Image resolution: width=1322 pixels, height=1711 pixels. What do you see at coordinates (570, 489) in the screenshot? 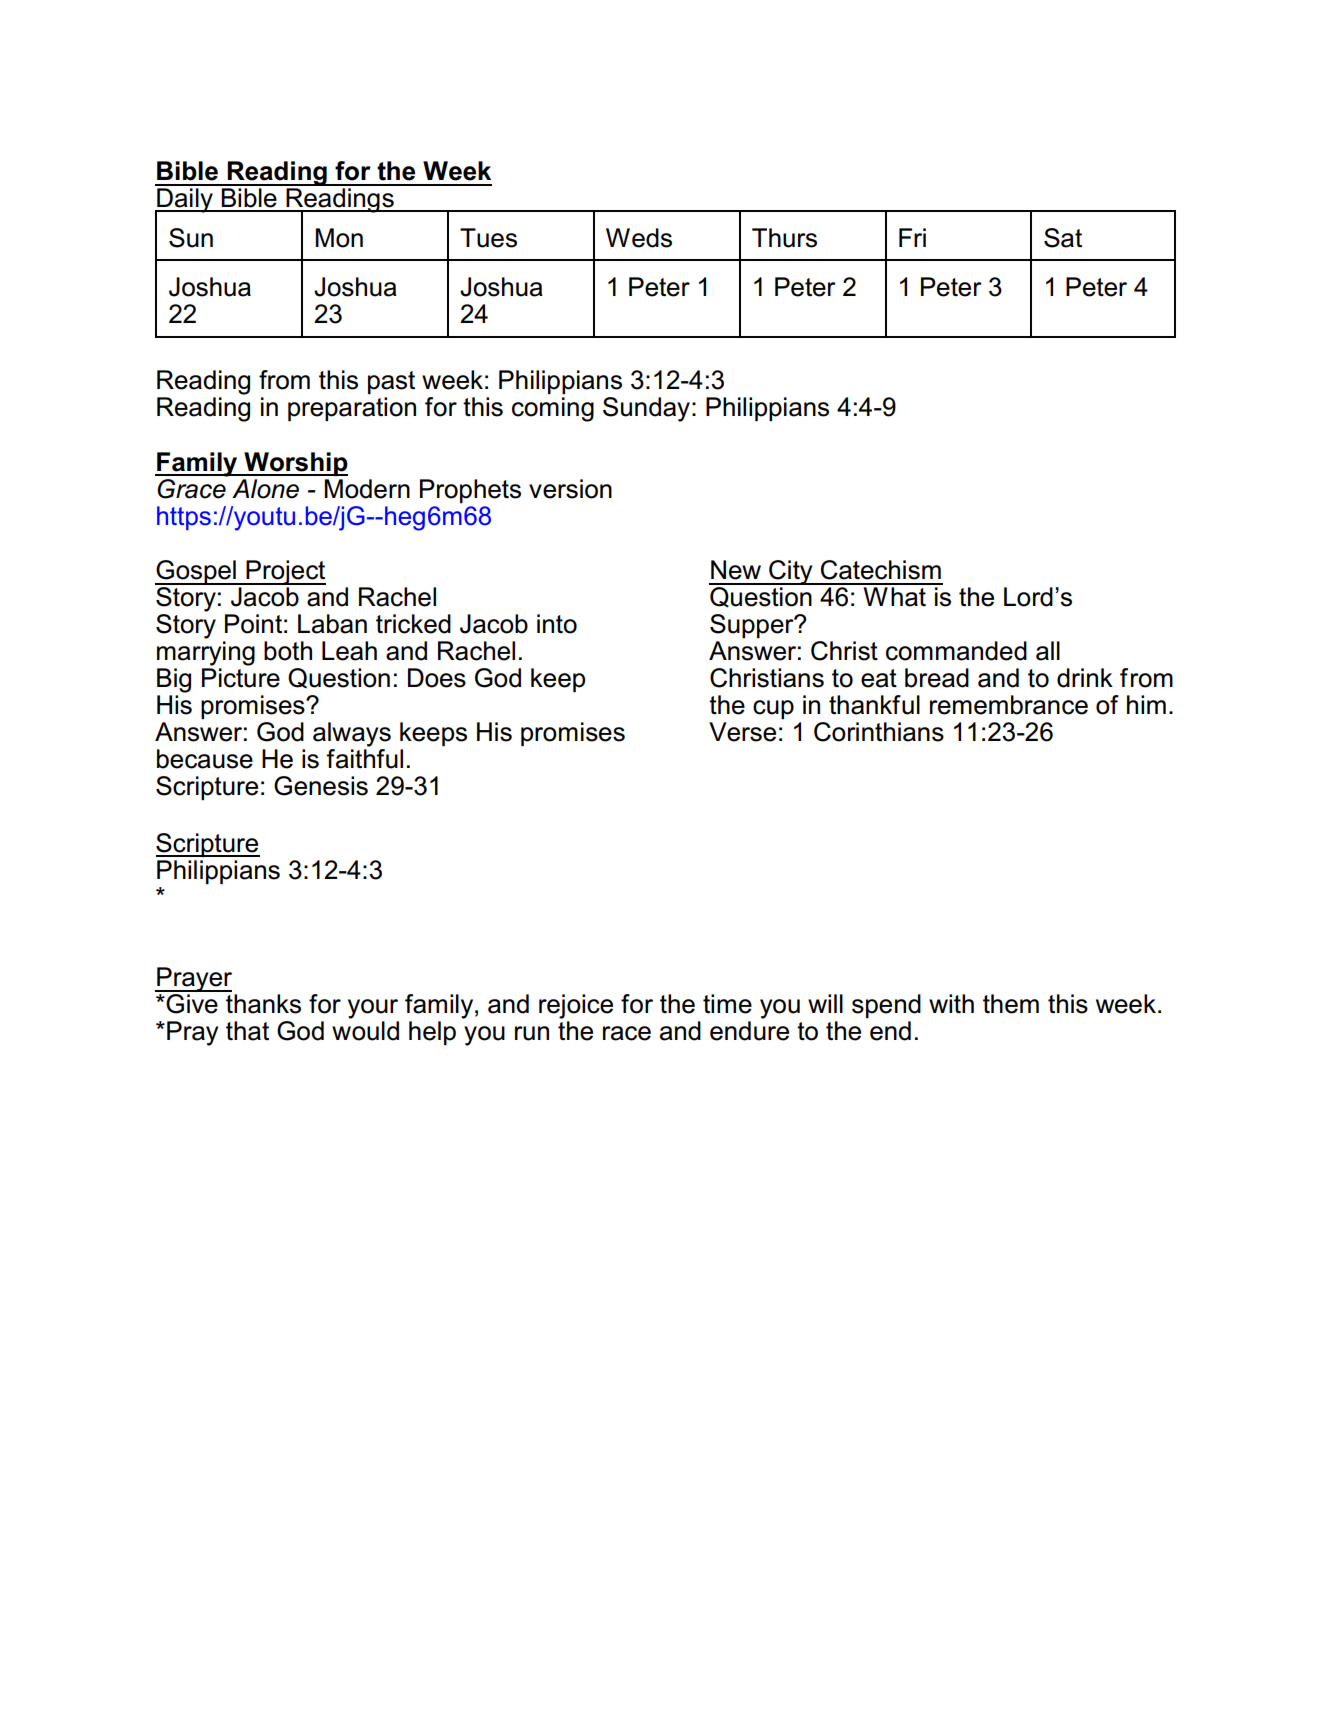
I see `version` at bounding box center [570, 489].
